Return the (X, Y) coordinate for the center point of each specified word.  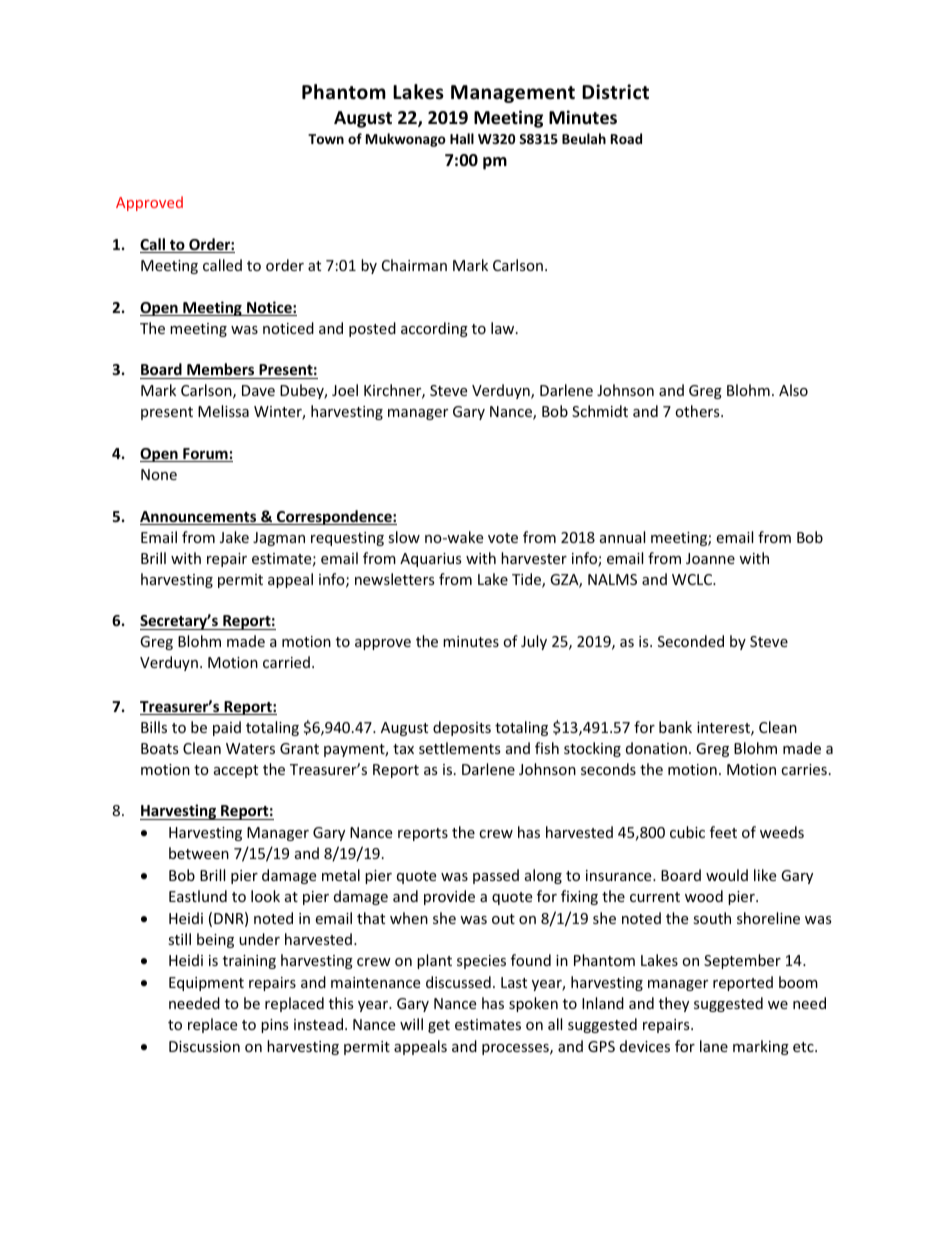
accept (236, 771)
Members (221, 371)
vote (503, 538)
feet (723, 832)
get (439, 1026)
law (504, 328)
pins (275, 1026)
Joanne (710, 558)
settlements (460, 748)
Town (326, 139)
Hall (462, 138)
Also (793, 390)
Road (626, 138)
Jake (234, 537)
